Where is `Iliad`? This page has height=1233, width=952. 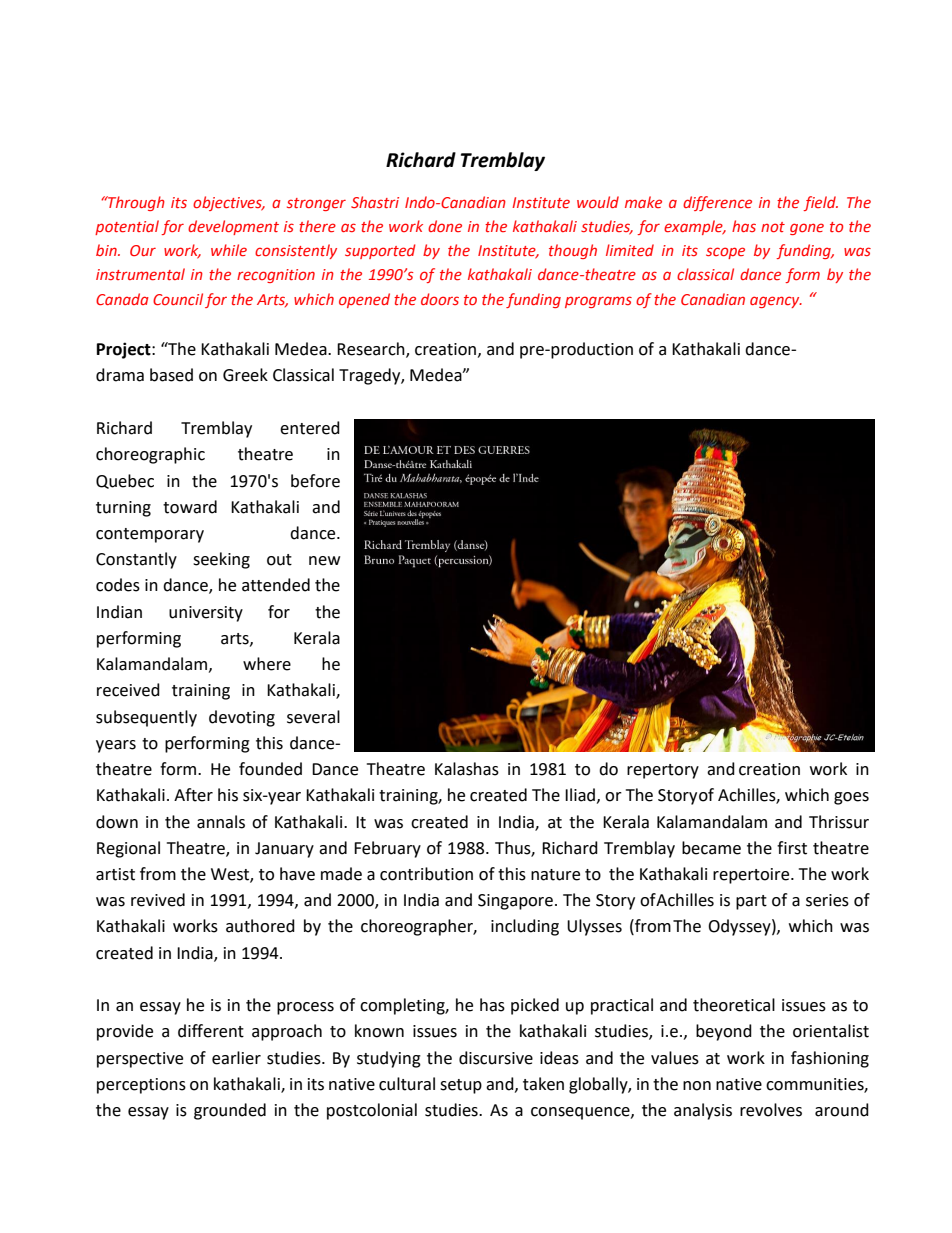
Iliad is located at coordinates (580, 795).
